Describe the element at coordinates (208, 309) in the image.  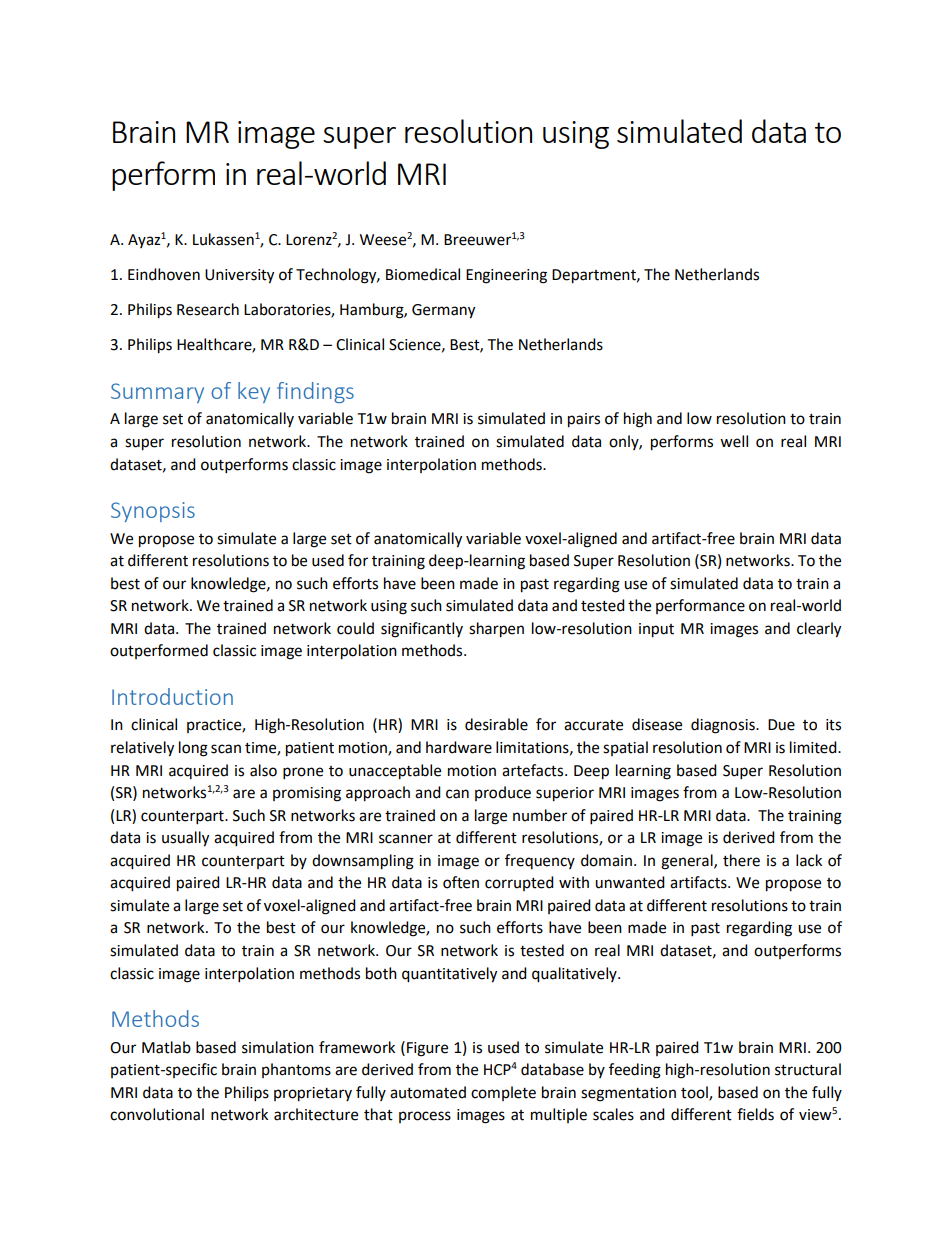
I see `Research` at that location.
